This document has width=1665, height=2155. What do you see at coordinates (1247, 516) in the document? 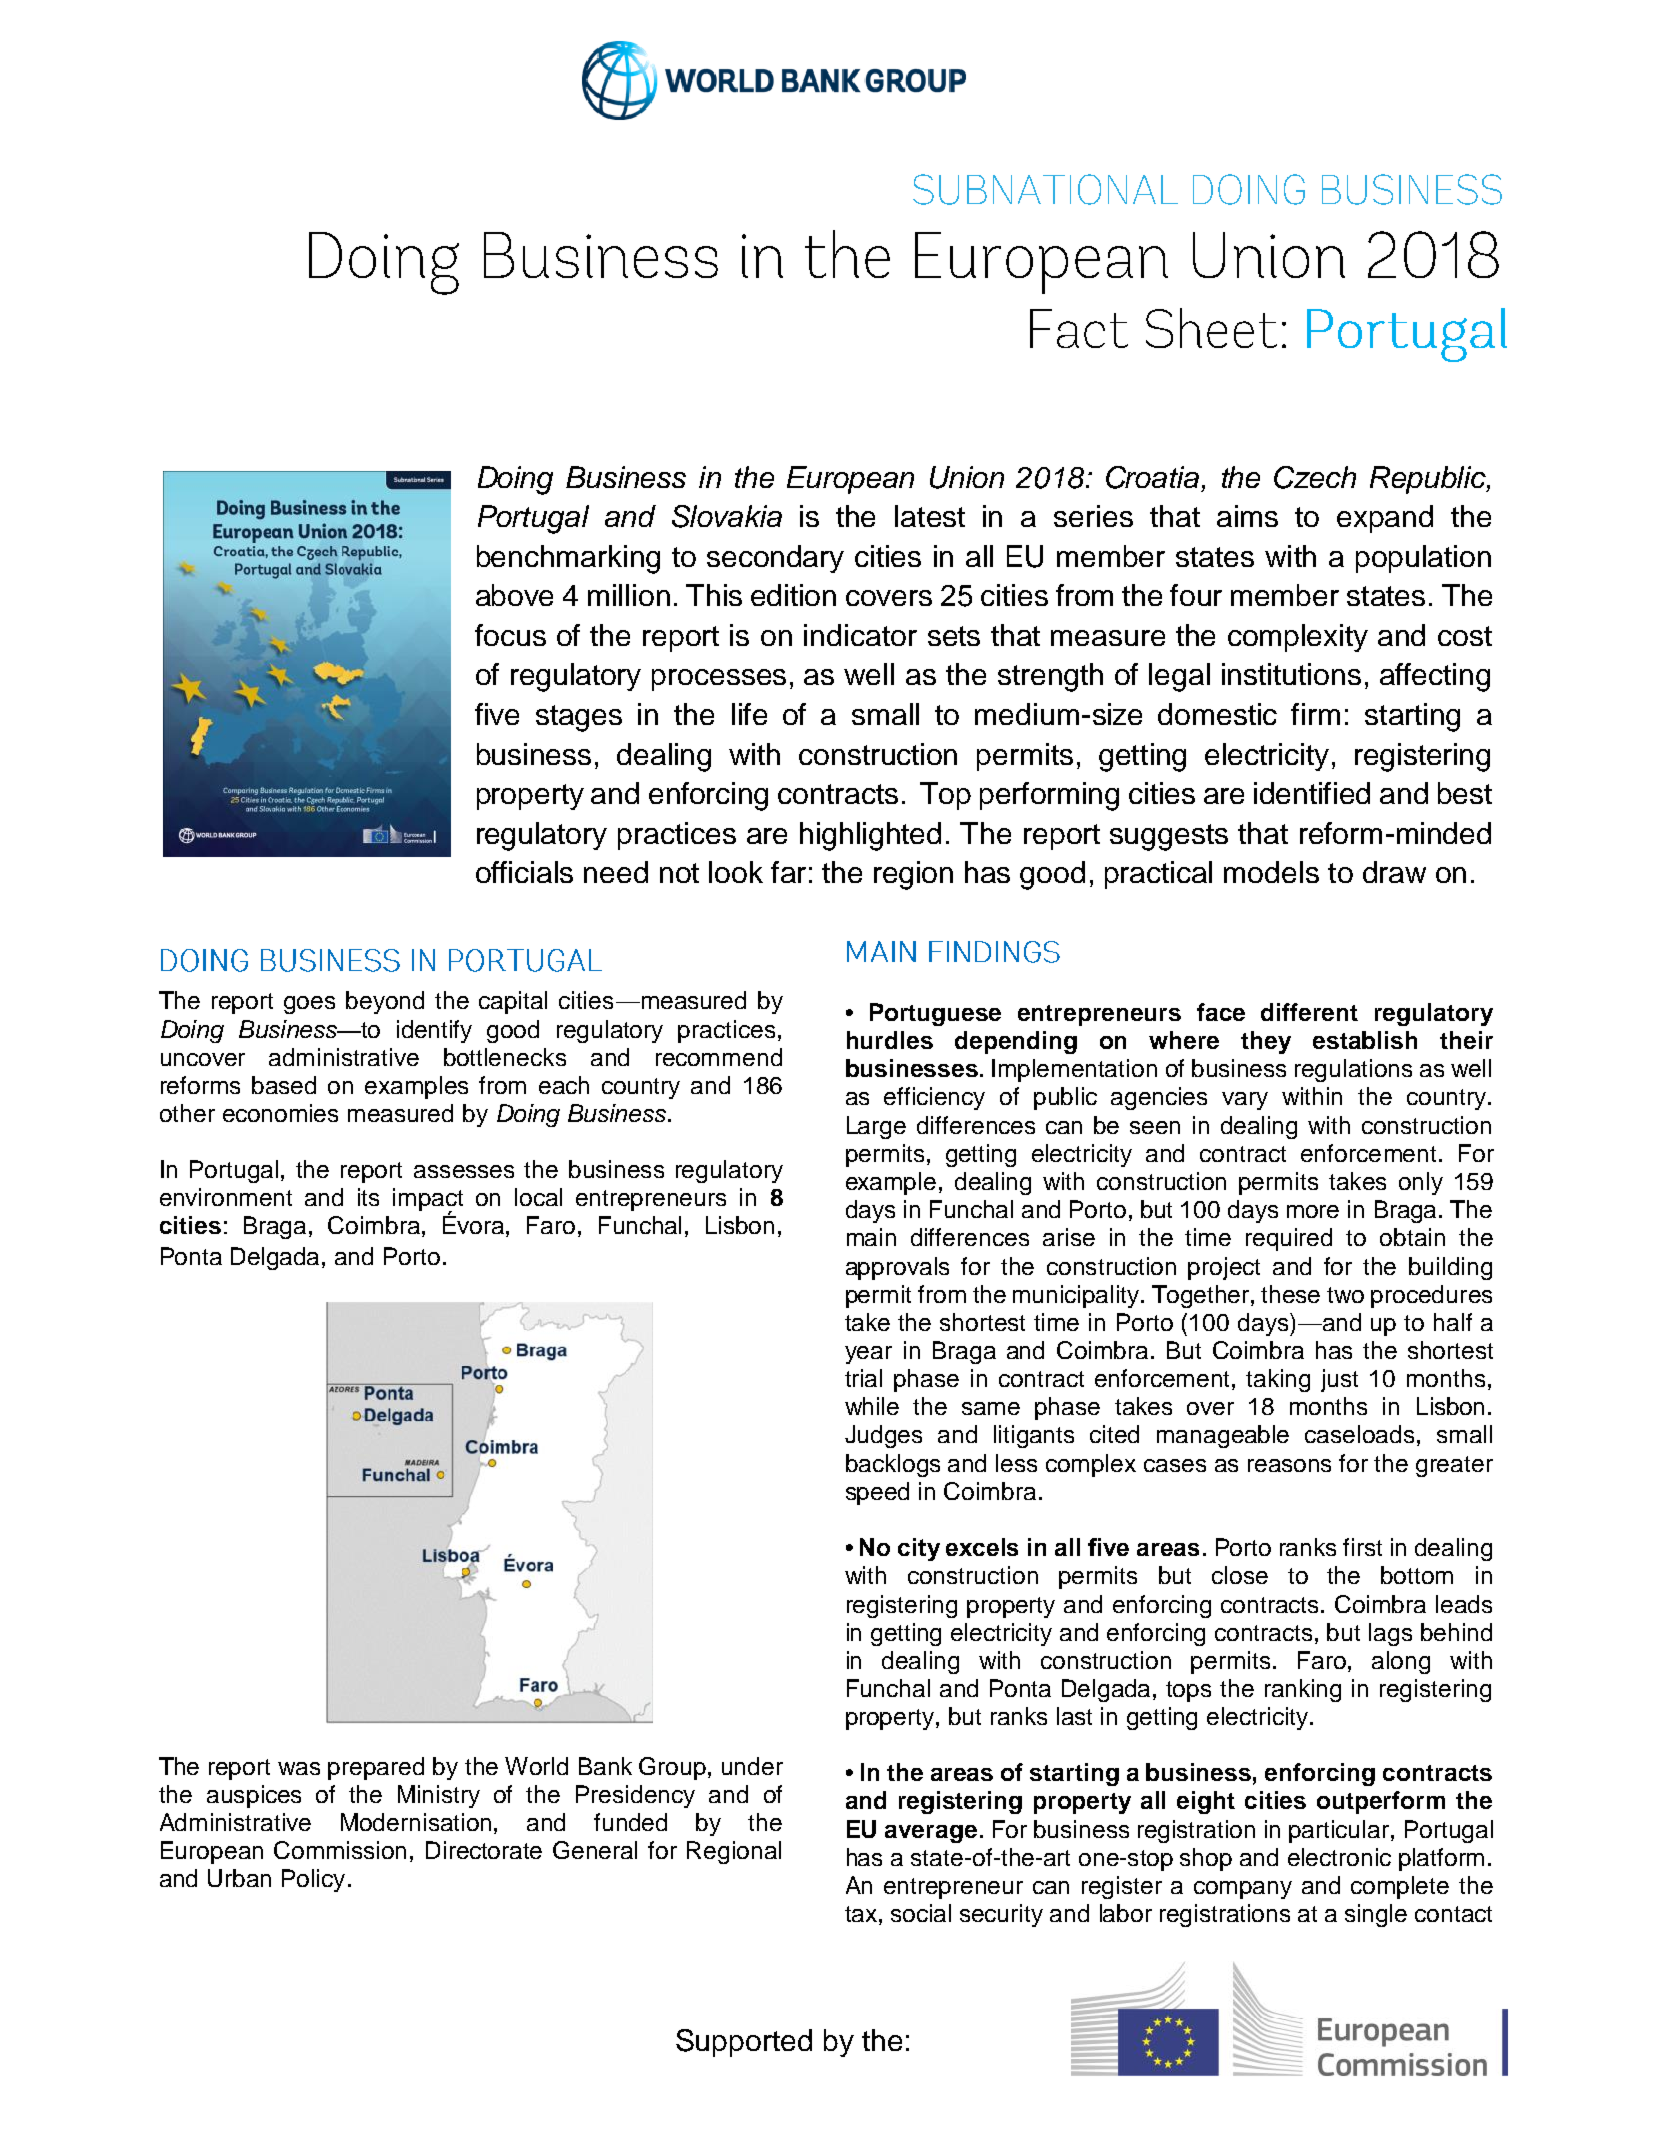
I see `aims` at bounding box center [1247, 516].
